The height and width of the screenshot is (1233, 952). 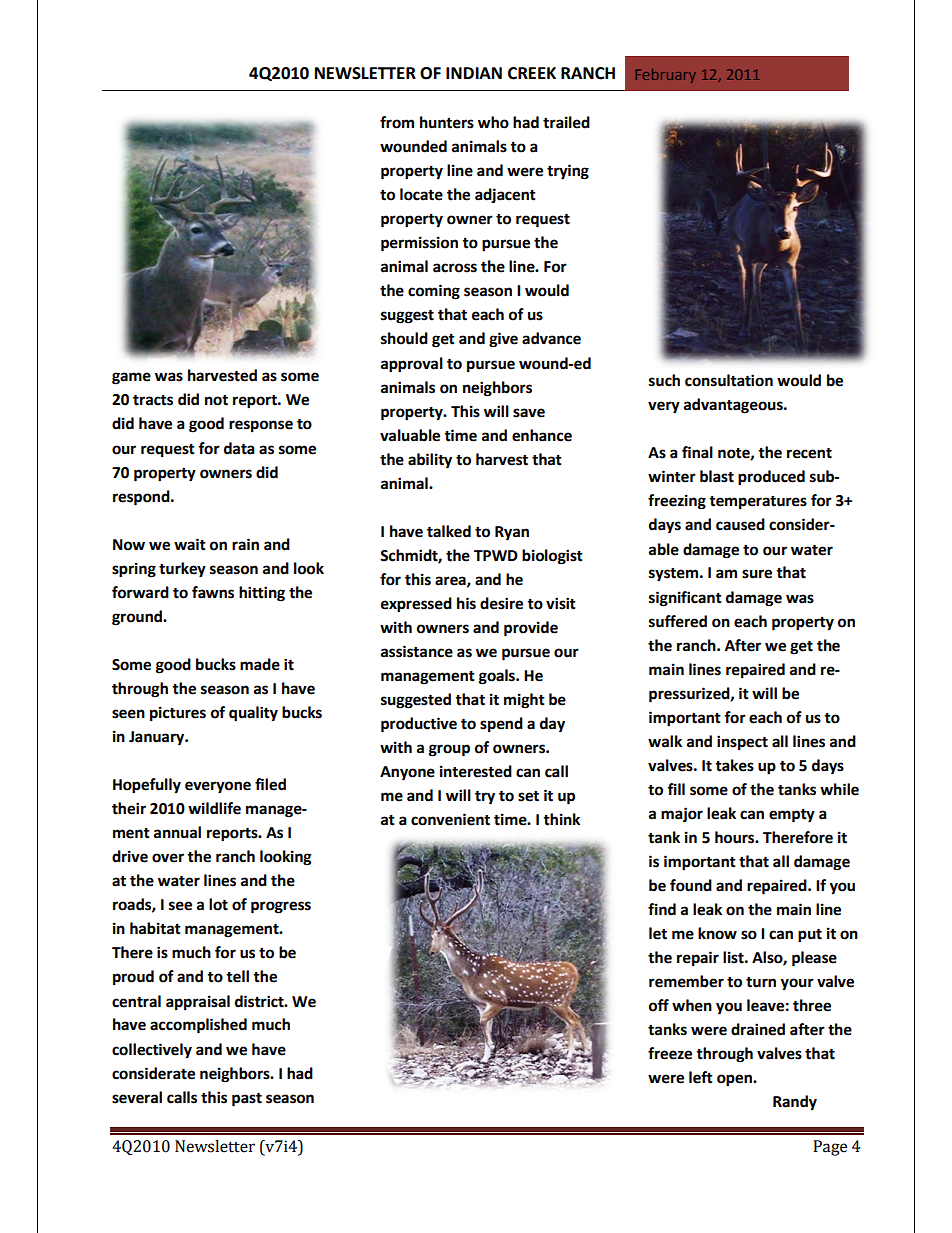 I want to click on desire, so click(x=501, y=603).
